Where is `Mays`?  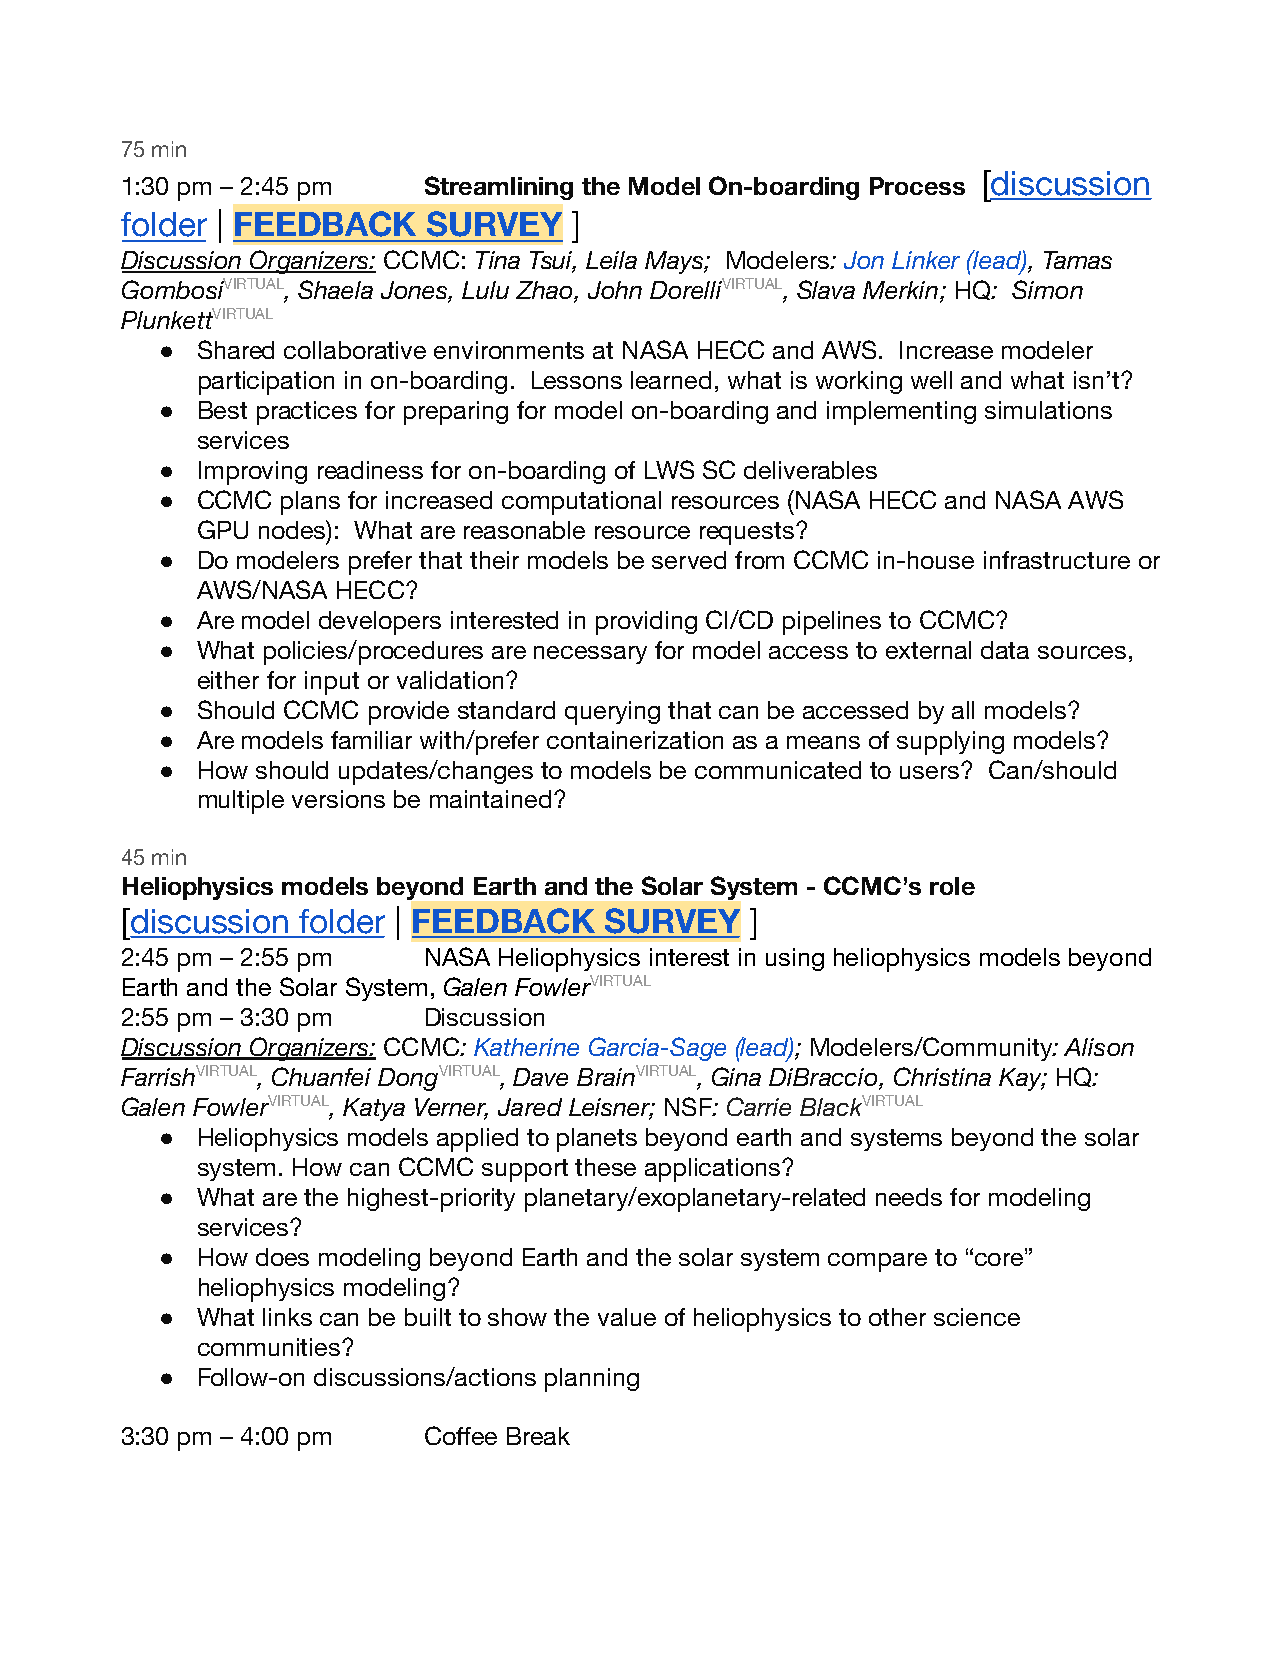 Mays is located at coordinates (675, 262).
